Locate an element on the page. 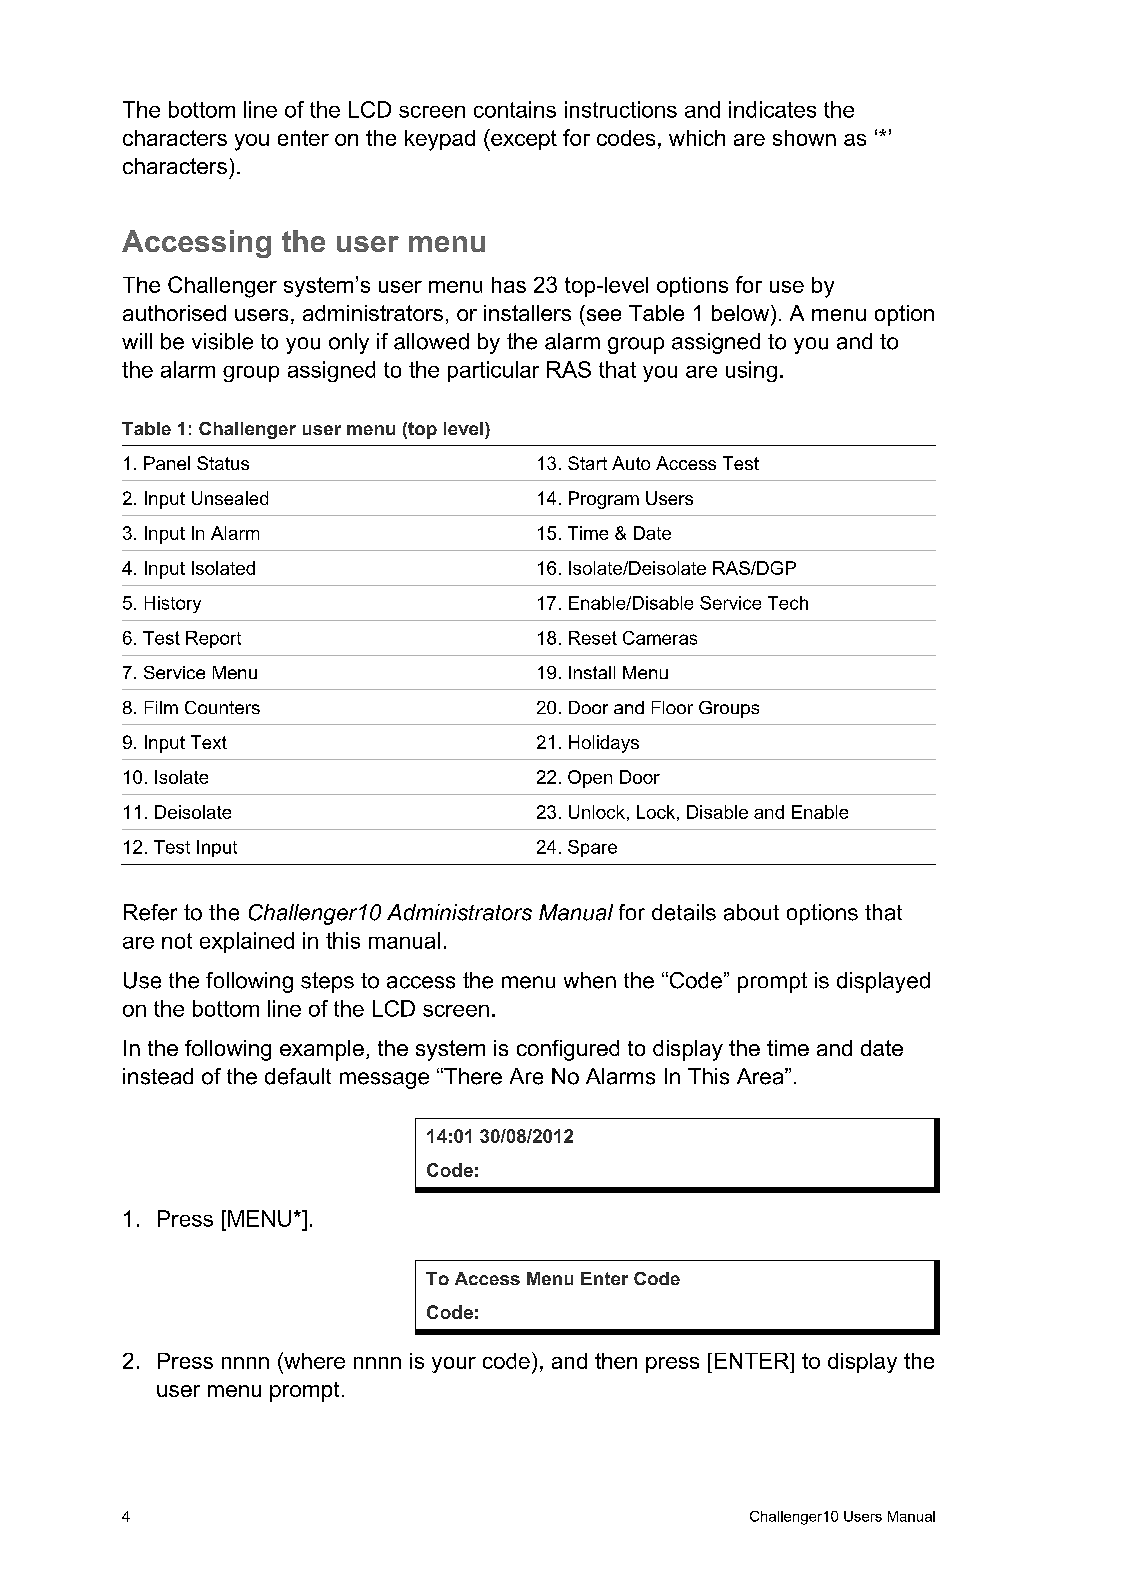  Area is located at coordinates (761, 1076).
